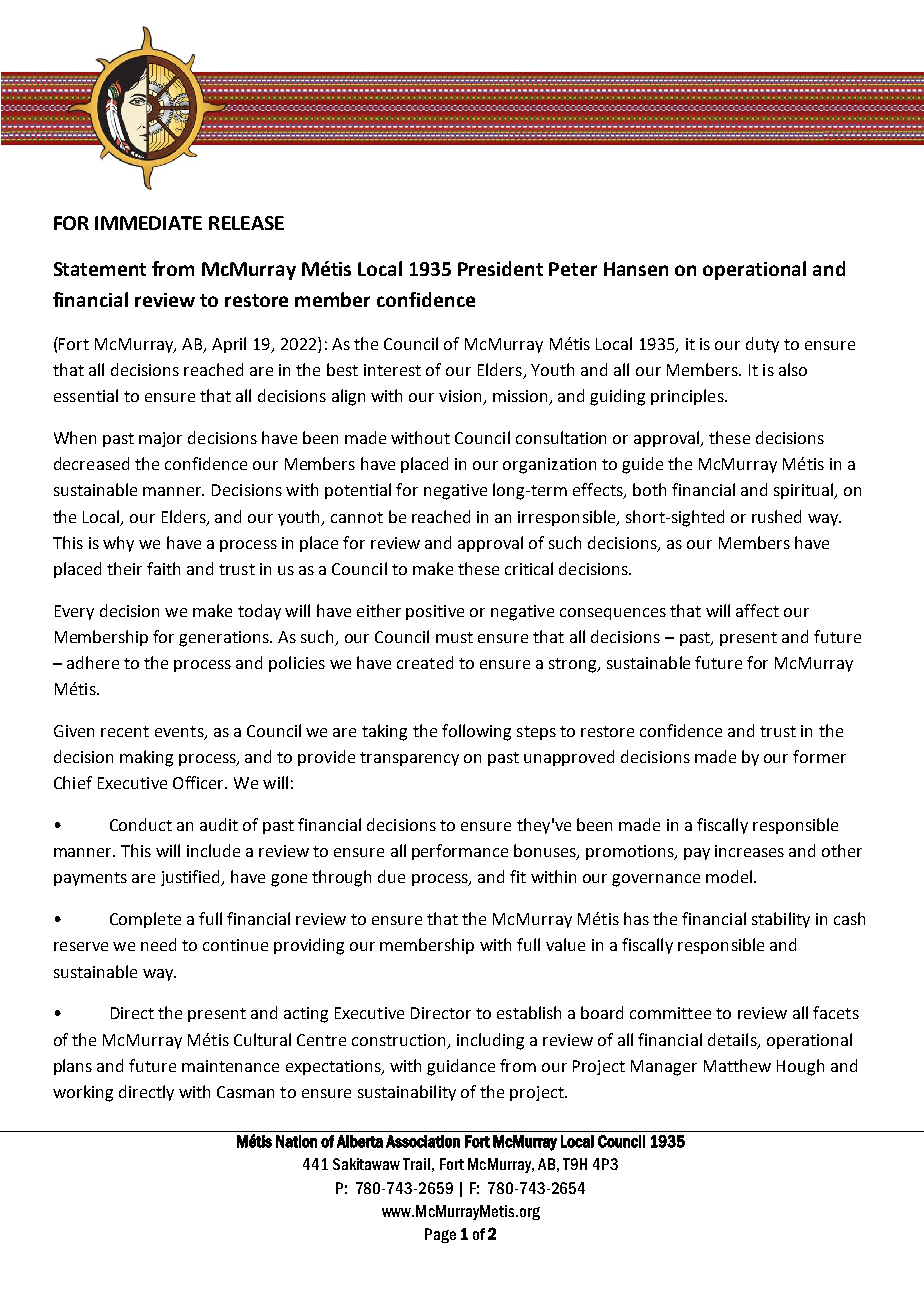 This screenshot has width=924, height=1309. I want to click on IMMEDIATE, so click(148, 223).
